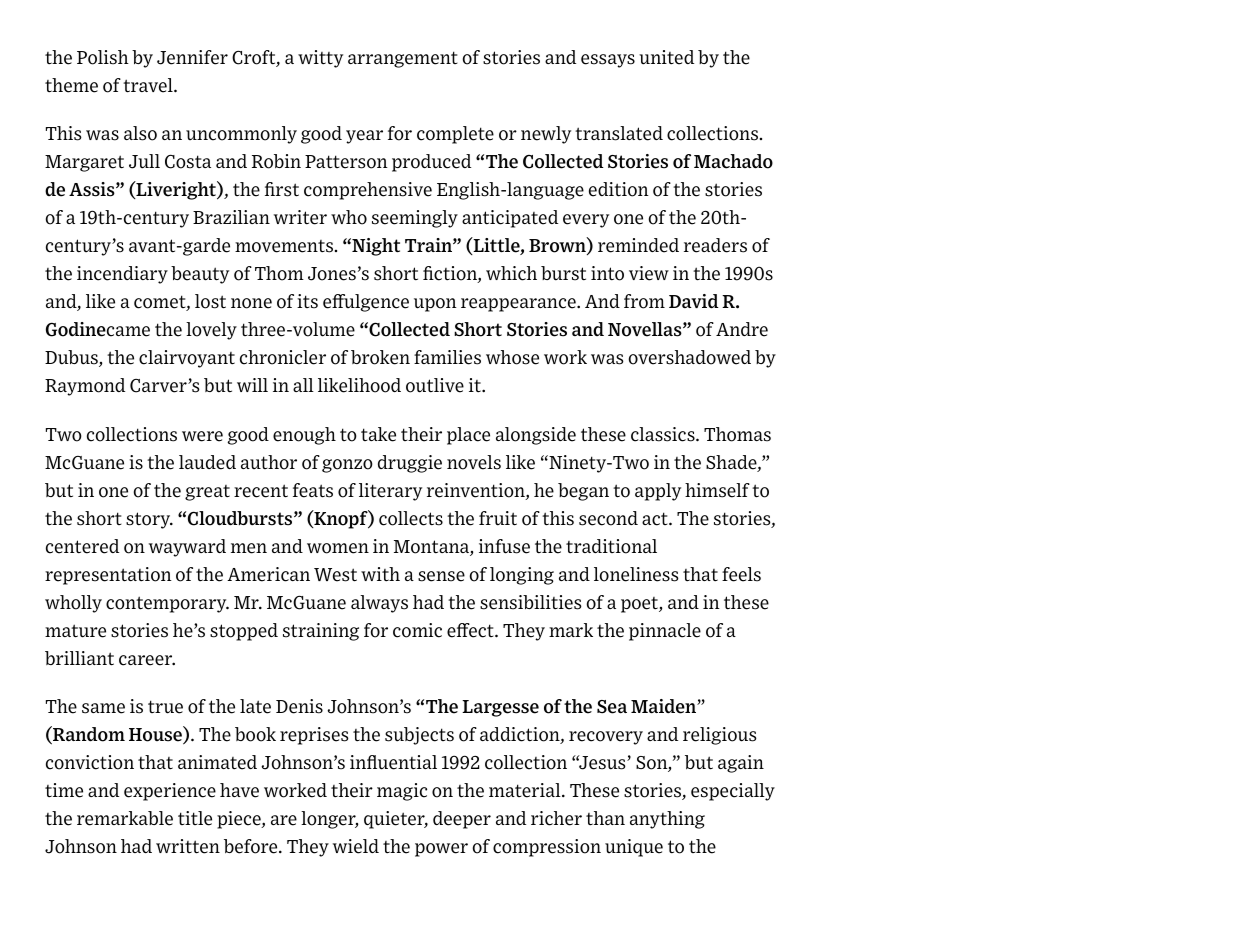 The width and height of the screenshot is (1233, 952). Describe the element at coordinates (207, 462) in the screenshot. I see `lauded` at that location.
